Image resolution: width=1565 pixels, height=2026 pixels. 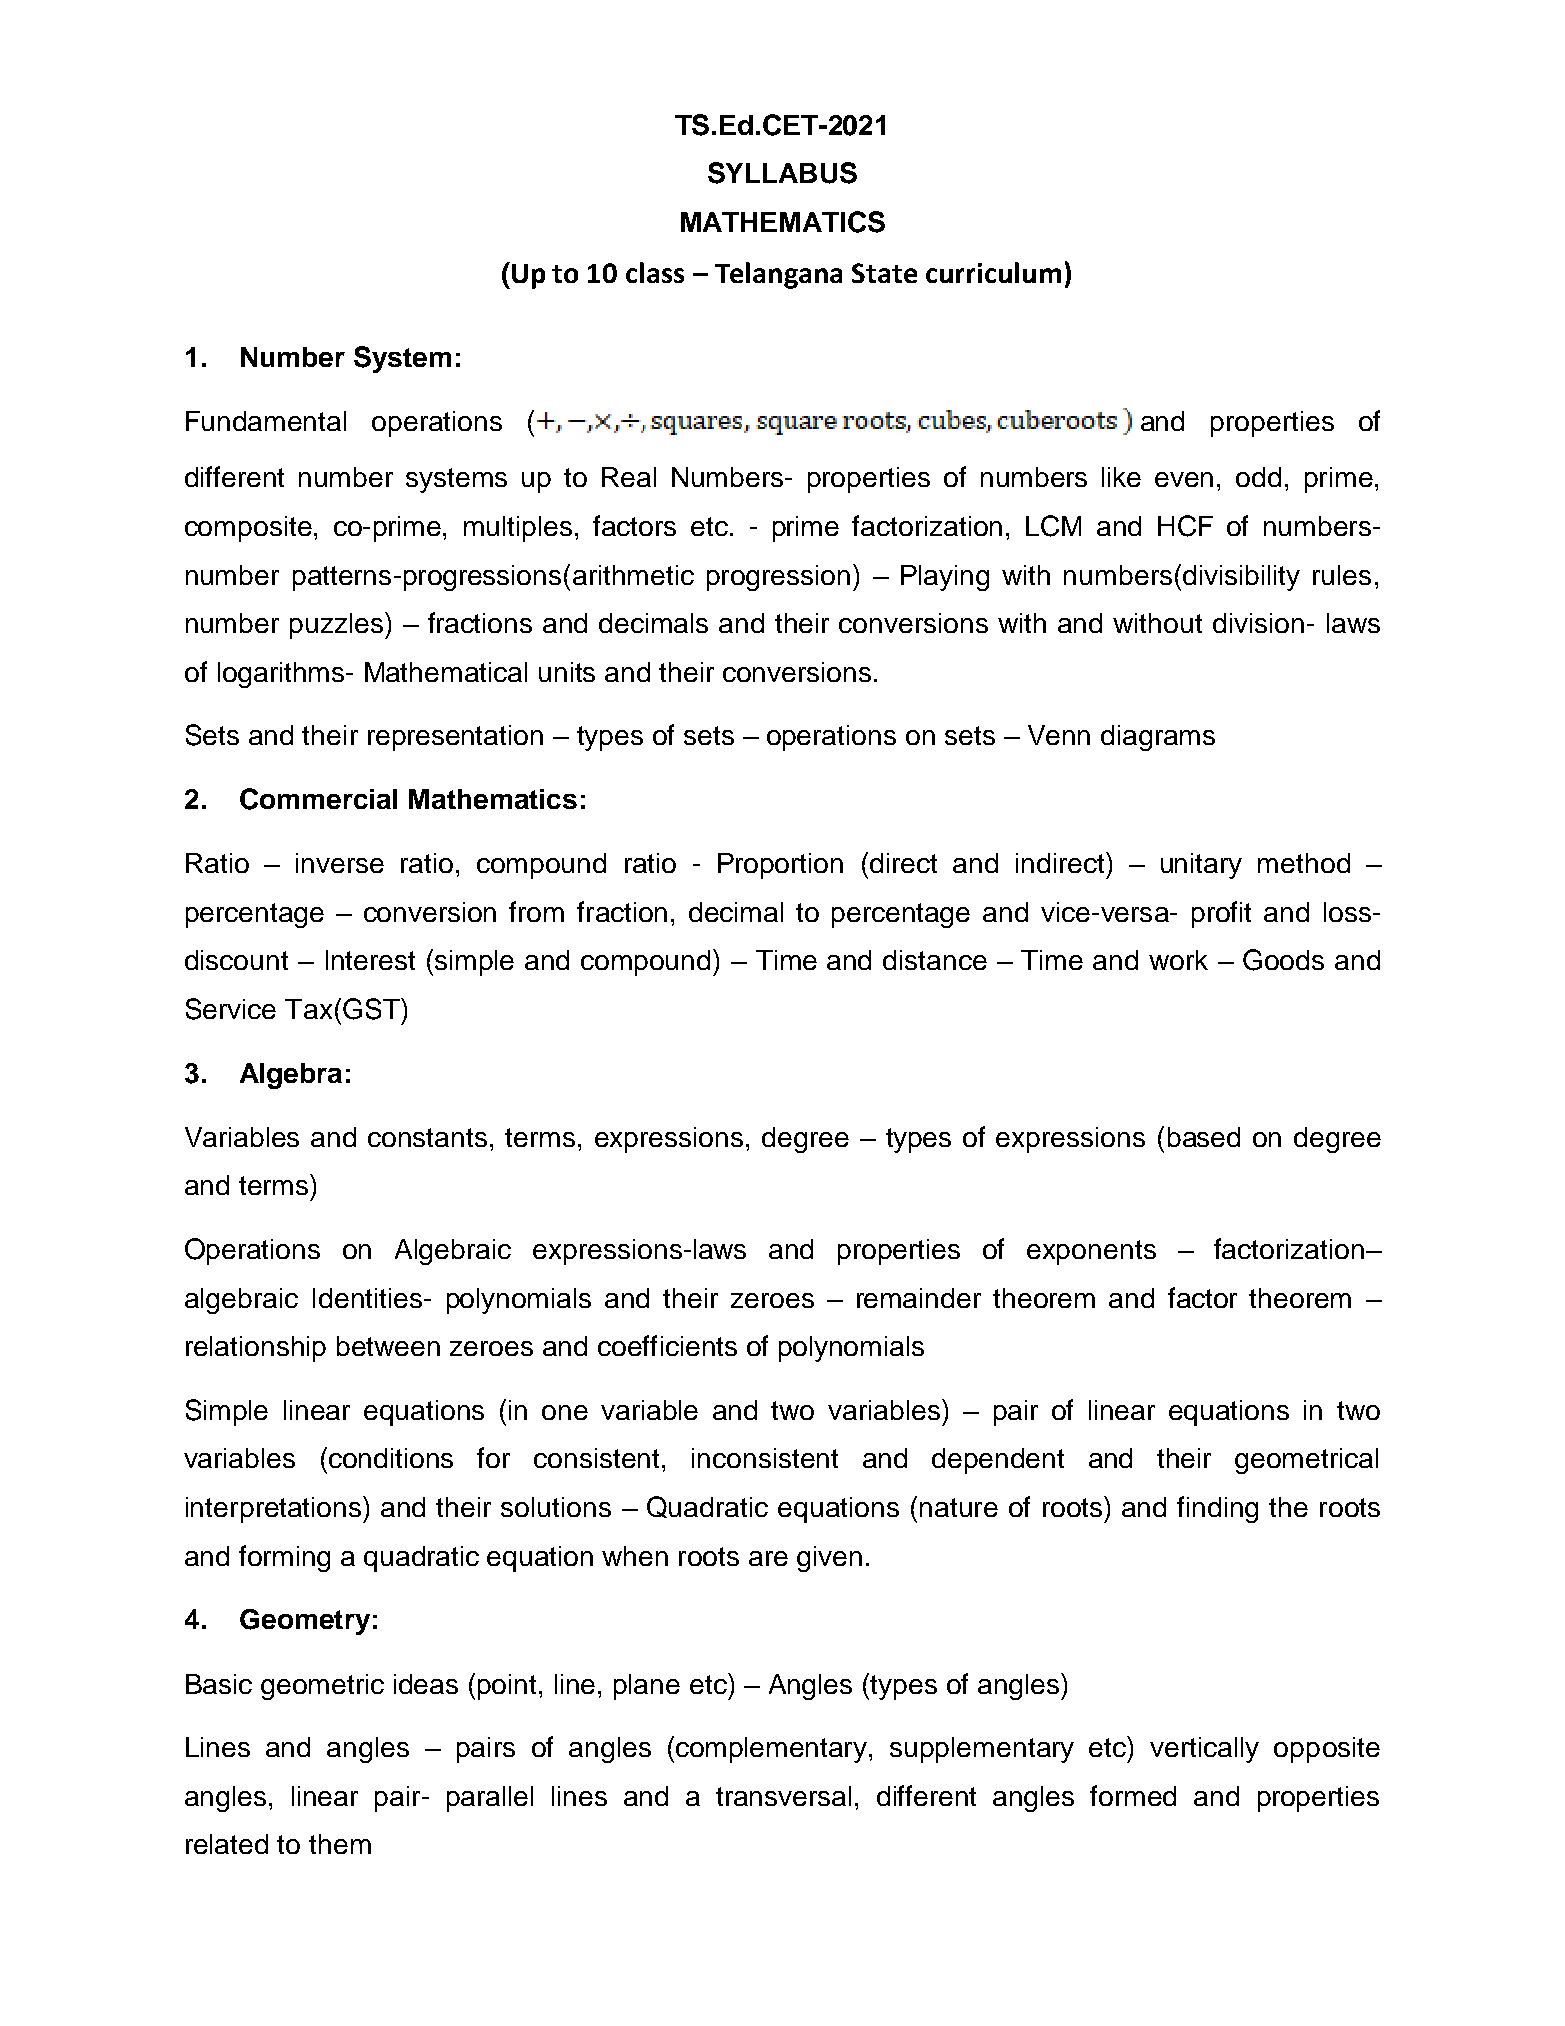 What do you see at coordinates (266, 421) in the document?
I see `Fundamental` at bounding box center [266, 421].
